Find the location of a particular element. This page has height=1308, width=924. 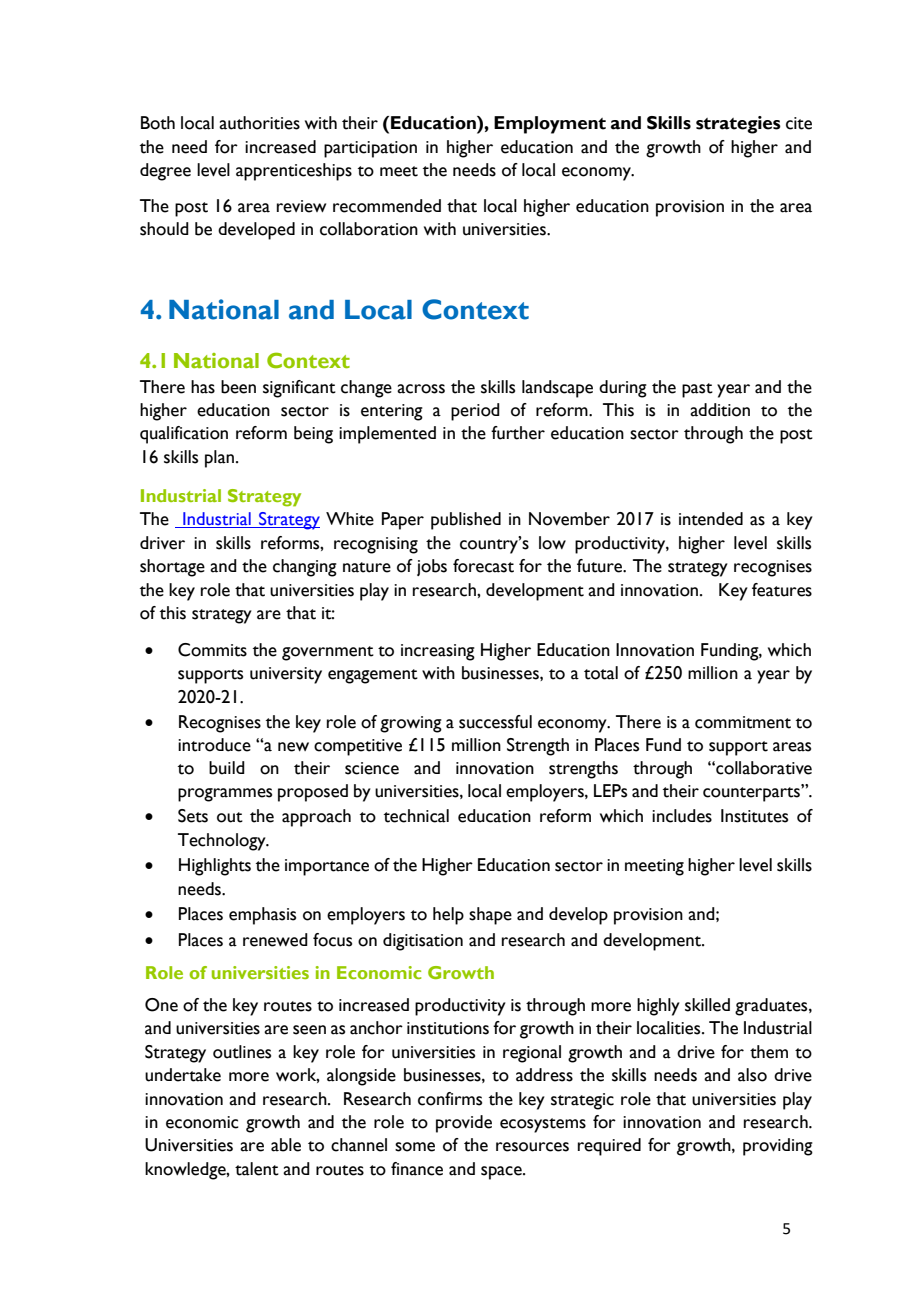

provide is located at coordinates (464, 1124).
